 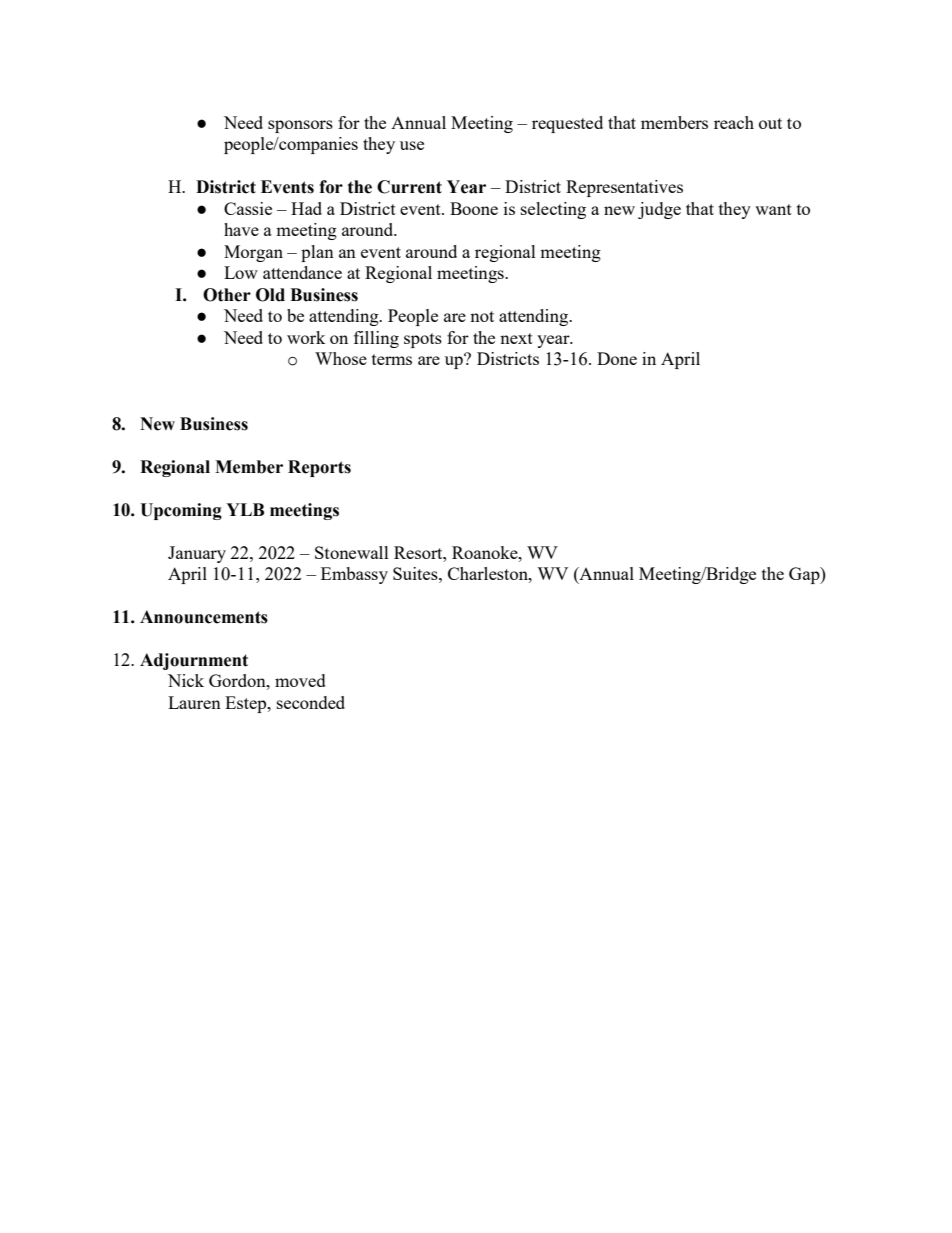 What do you see at coordinates (482, 316) in the image?
I see `not` at bounding box center [482, 316].
